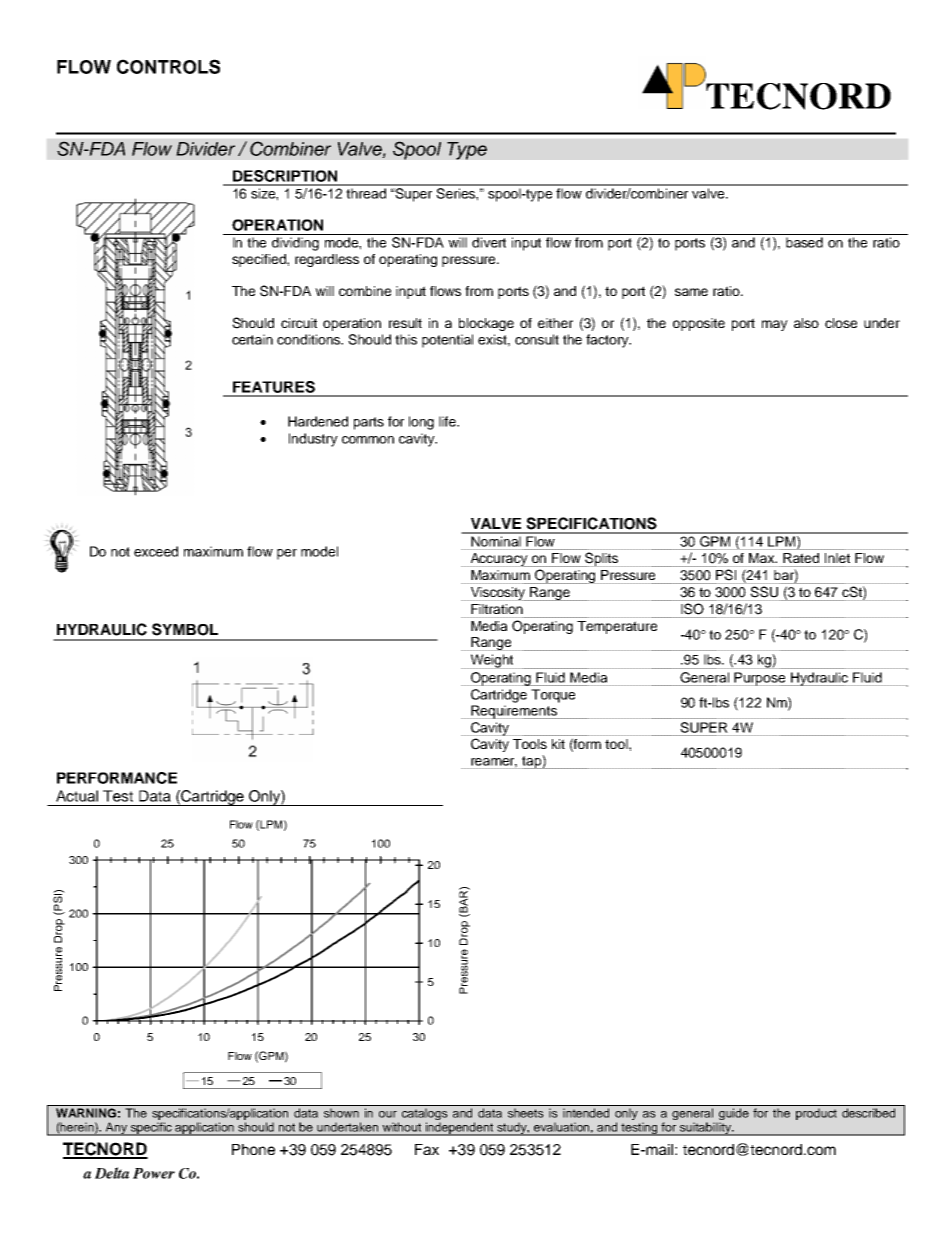  Describe the element at coordinates (185, 629) in the screenshot. I see `SYMBOL` at that location.
